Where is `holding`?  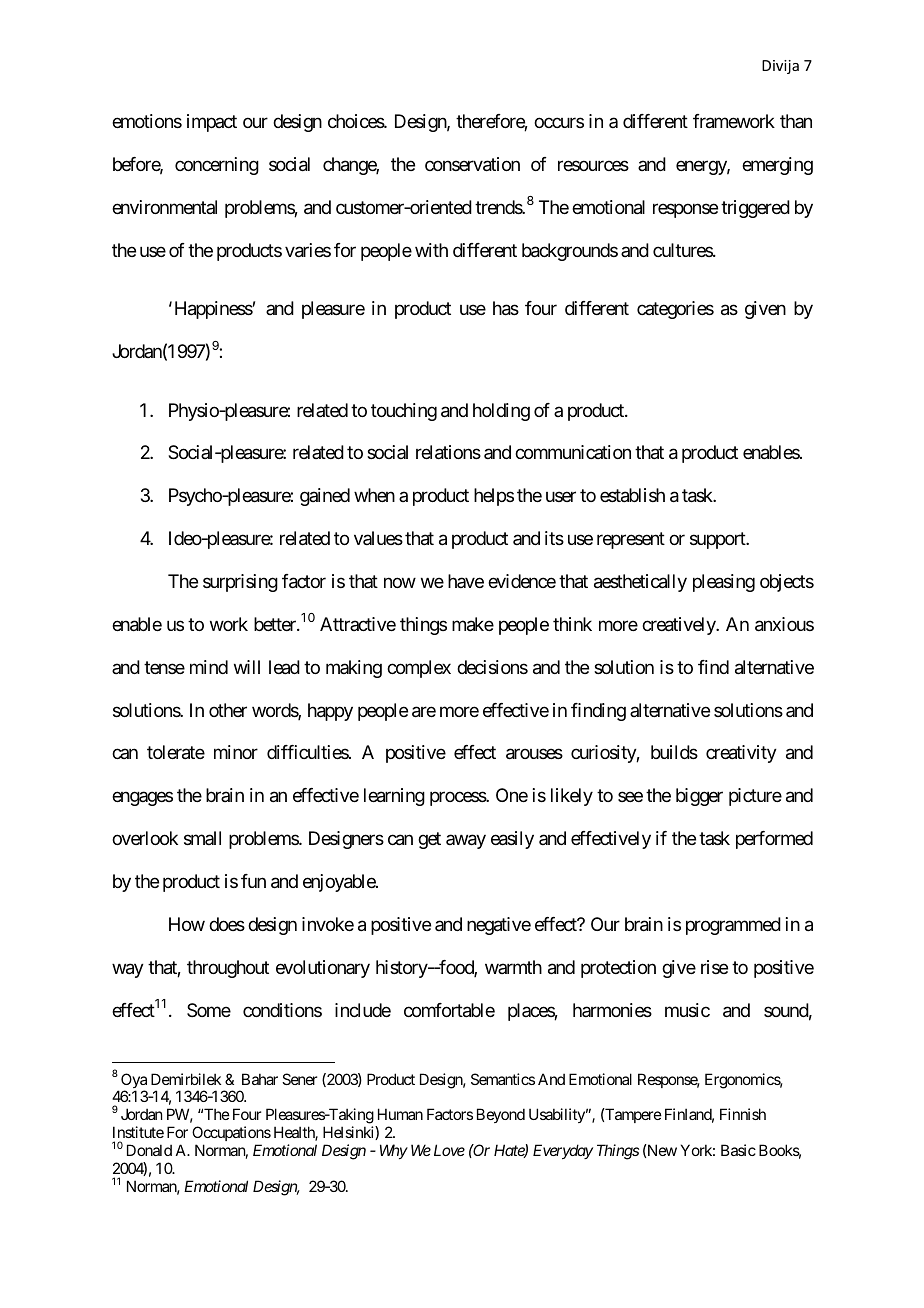 holding is located at coordinates (501, 412).
